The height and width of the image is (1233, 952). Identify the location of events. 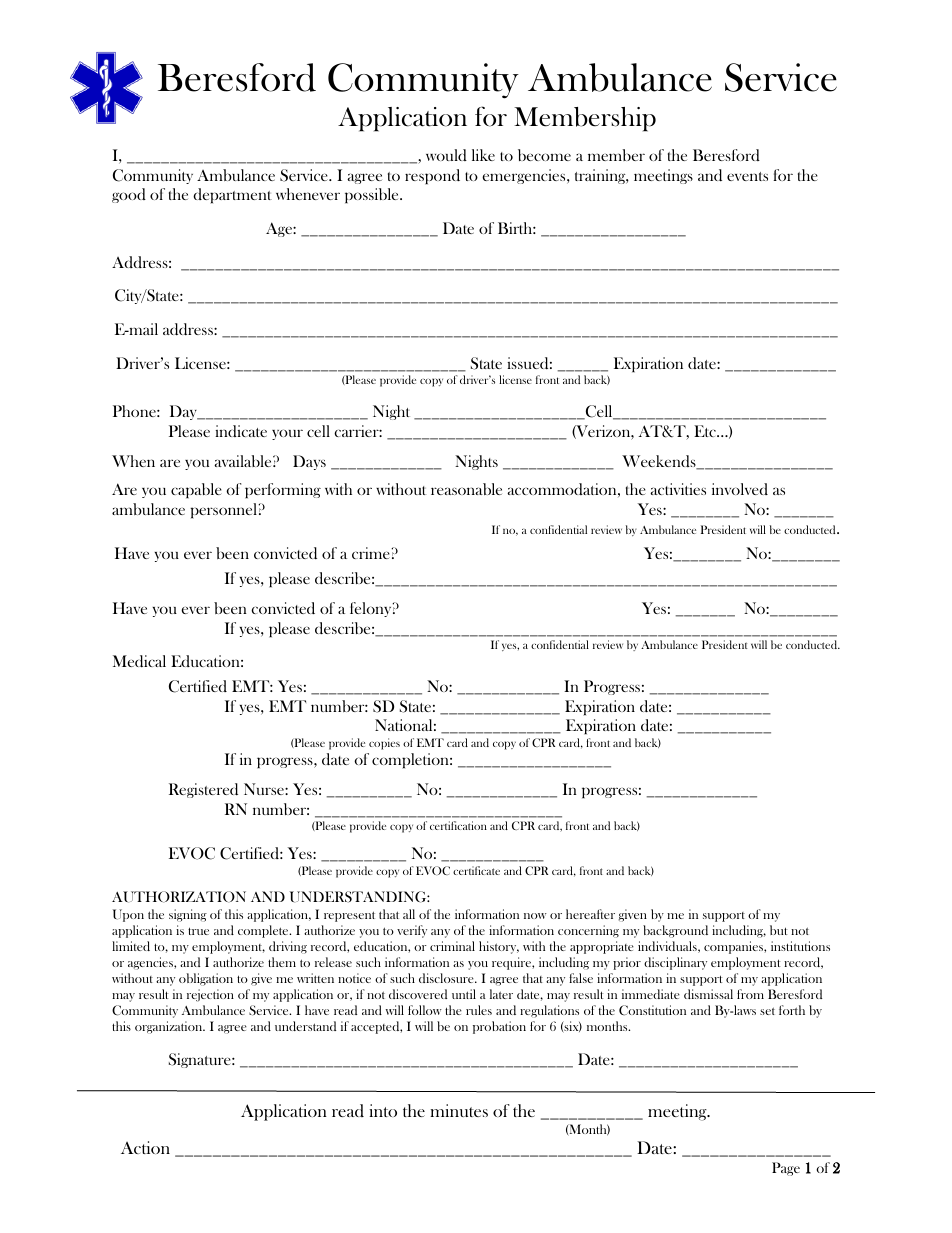
(747, 176).
